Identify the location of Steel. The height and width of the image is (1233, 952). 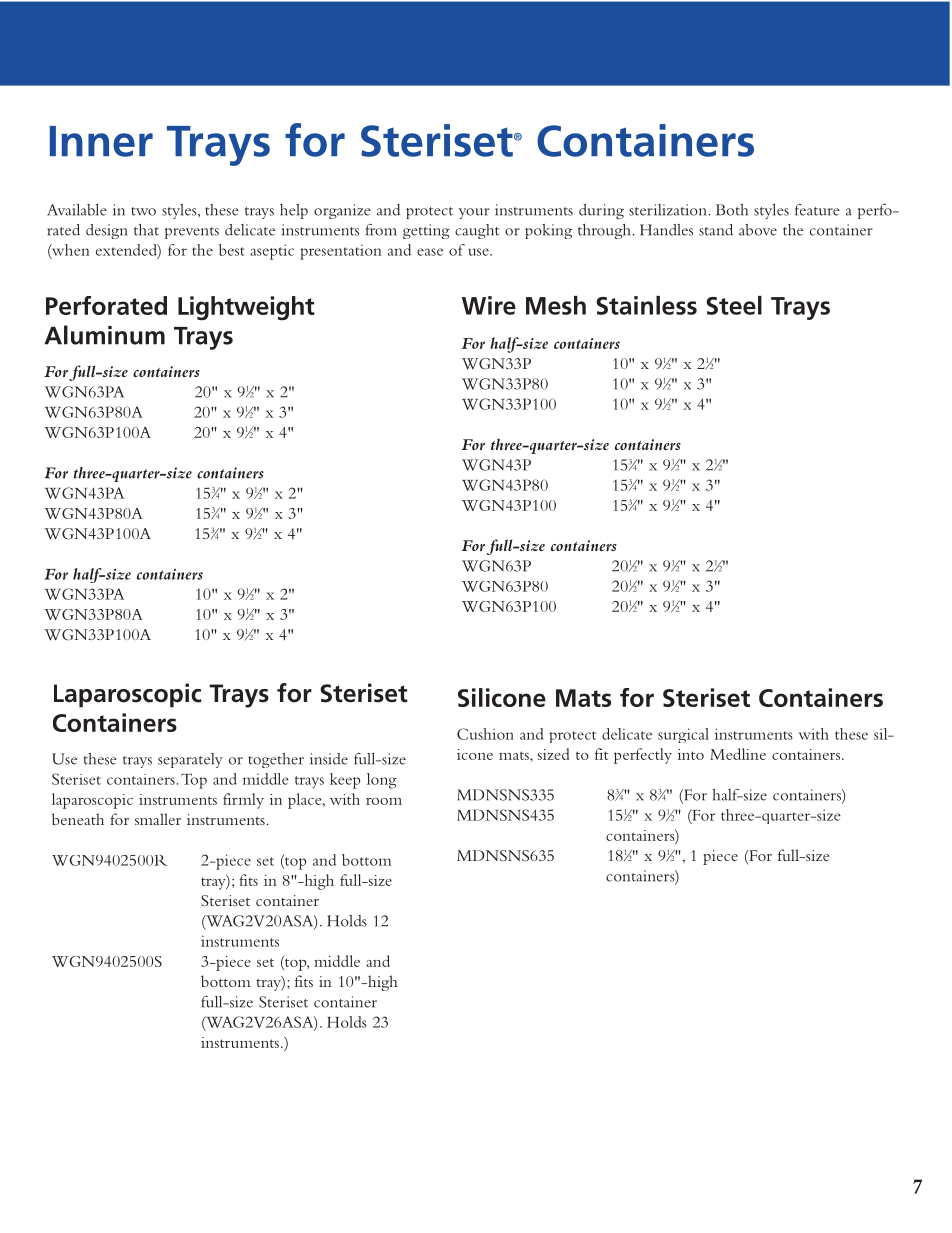
(734, 305).
